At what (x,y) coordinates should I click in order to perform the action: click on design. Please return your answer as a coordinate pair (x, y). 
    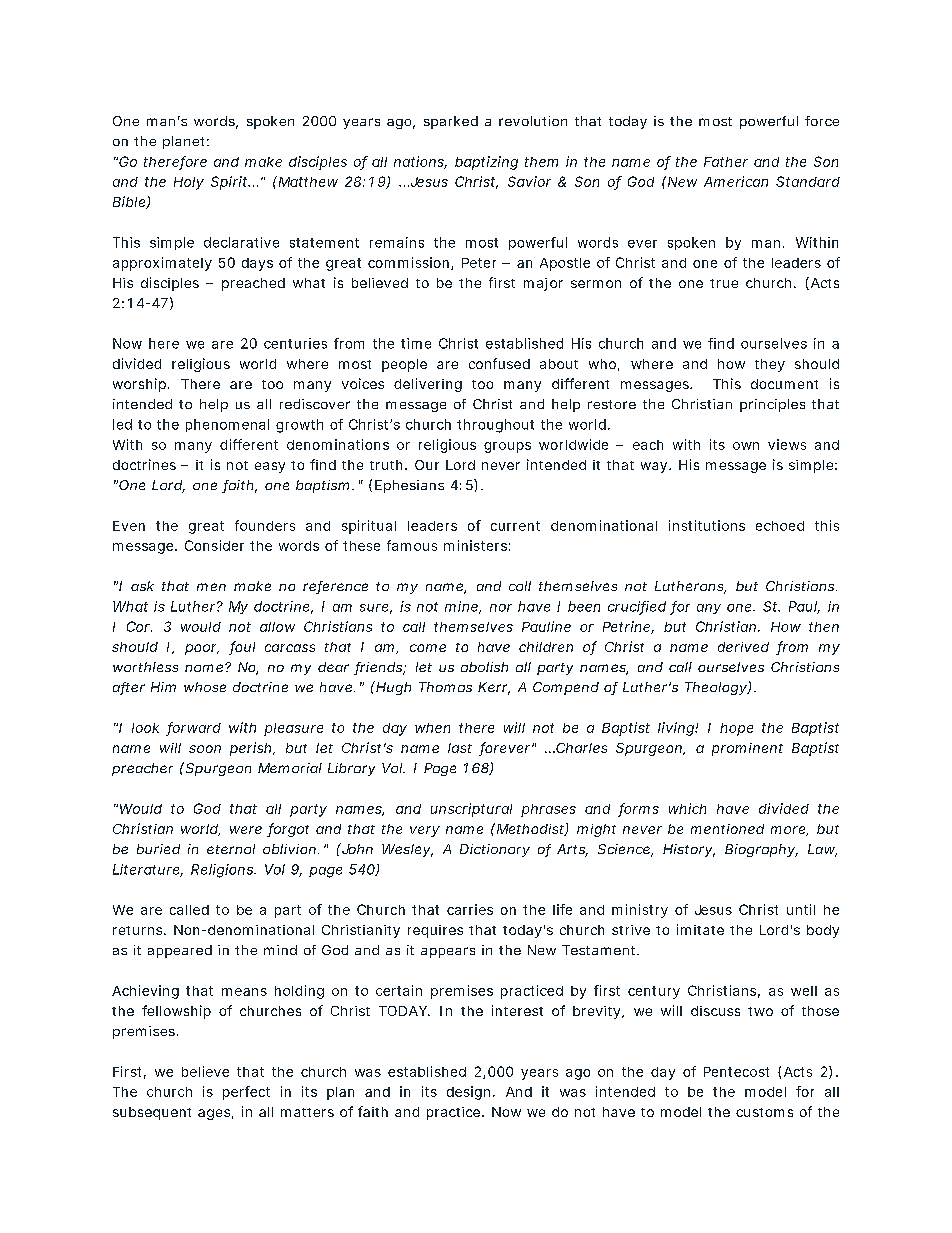
    Looking at the image, I should click on (468, 1093).
